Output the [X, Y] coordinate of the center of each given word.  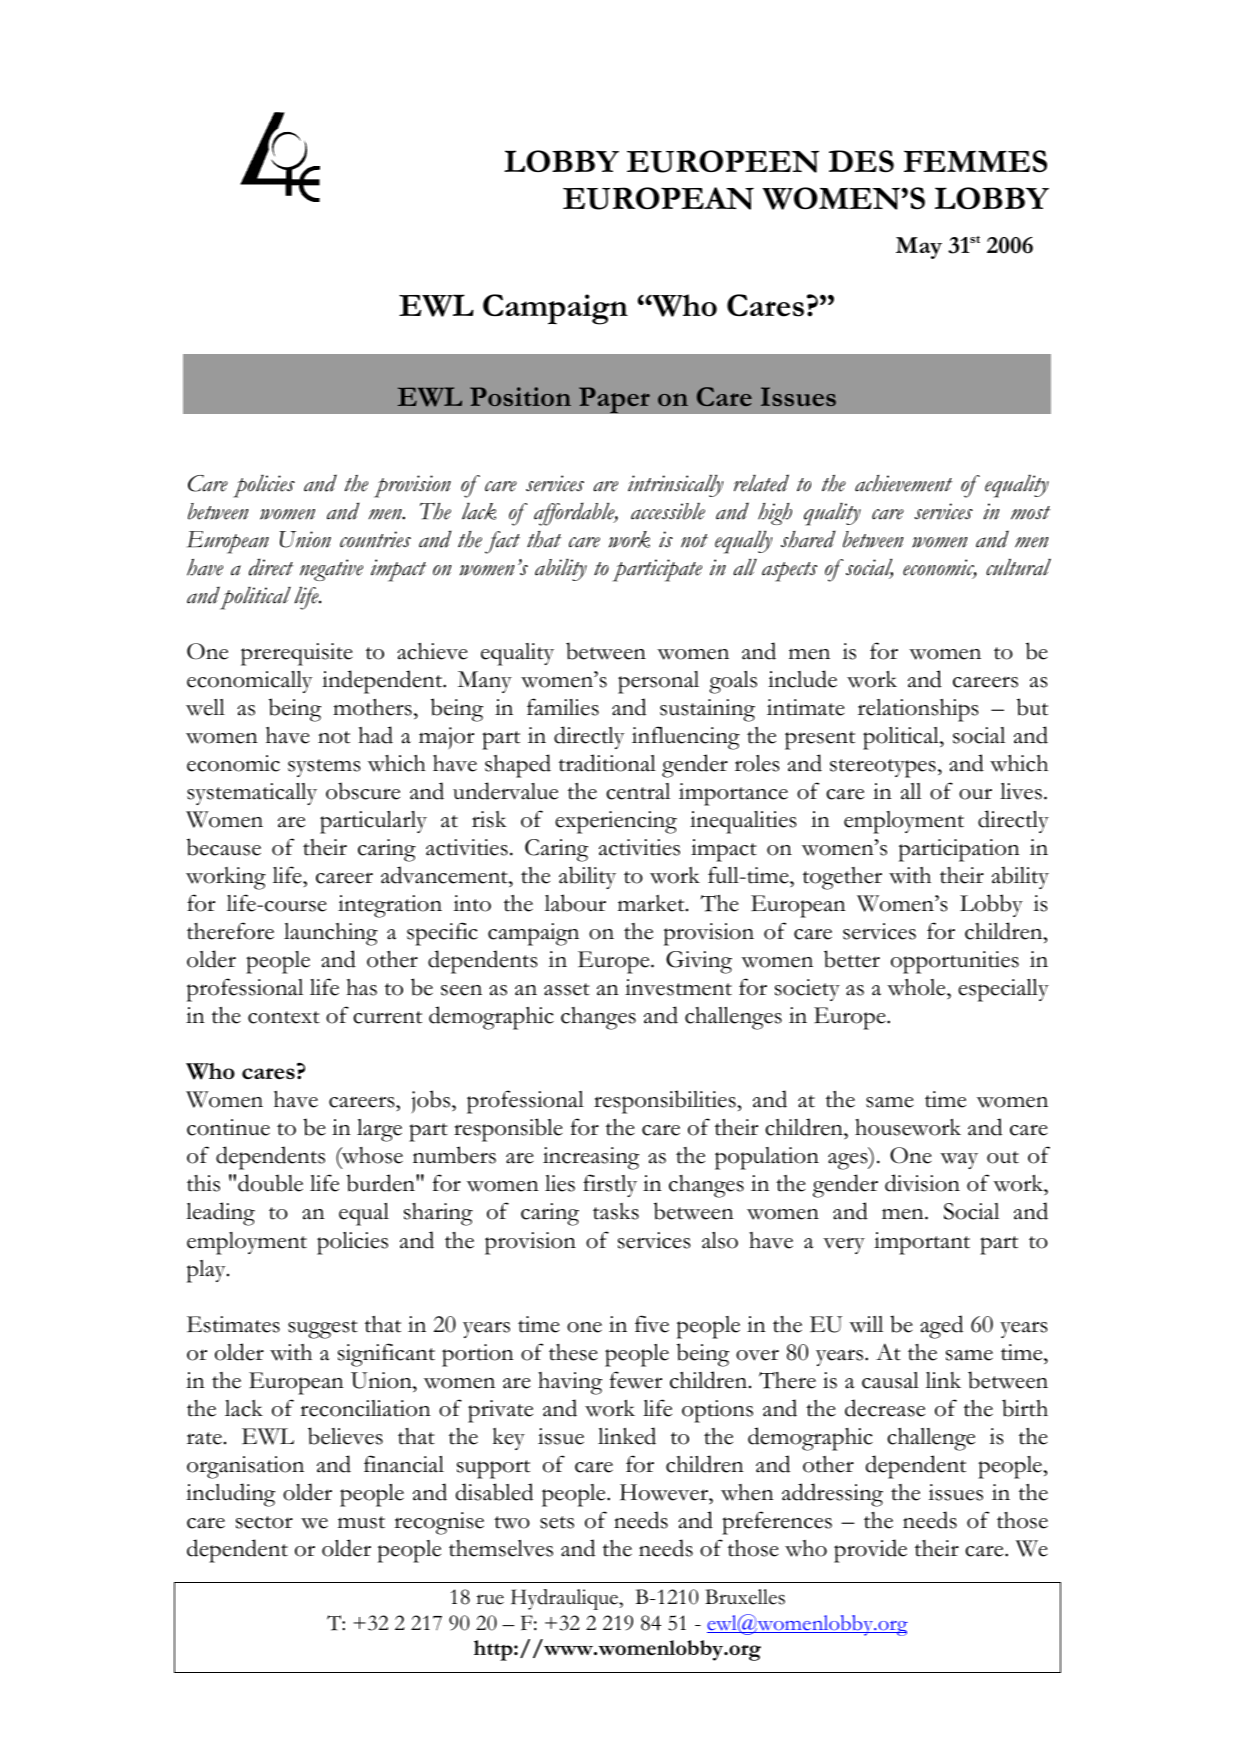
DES [861, 161]
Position [520, 396]
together [842, 878]
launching [331, 934]
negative [331, 570]
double [270, 1183]
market [652, 903]
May [919, 248]
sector [264, 1522]
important [922, 1243]
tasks [616, 1211]
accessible [668, 511]
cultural [1018, 567]
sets [557, 1522]
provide [870, 1551]
